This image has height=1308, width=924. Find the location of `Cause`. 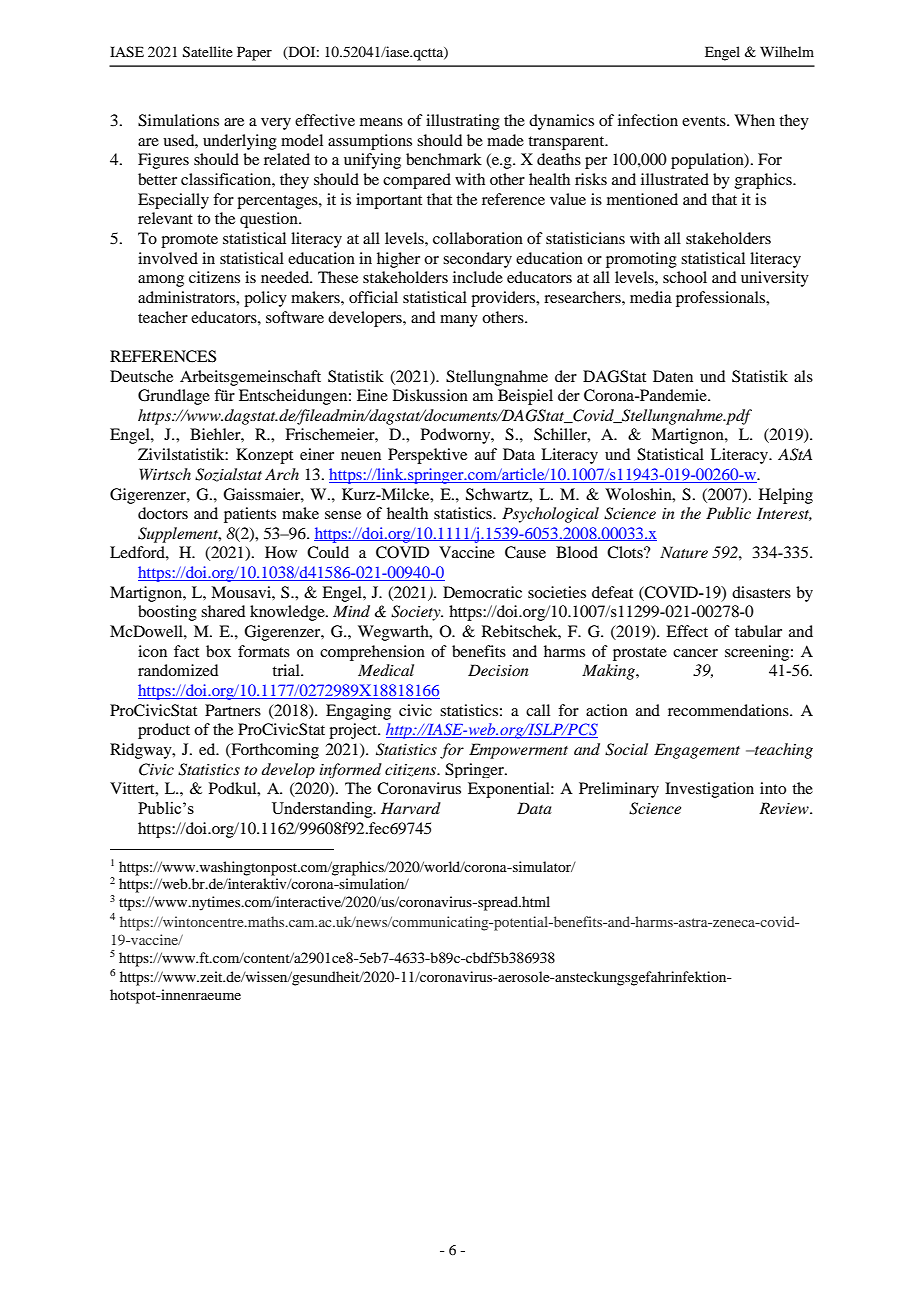

Cause is located at coordinates (525, 552).
